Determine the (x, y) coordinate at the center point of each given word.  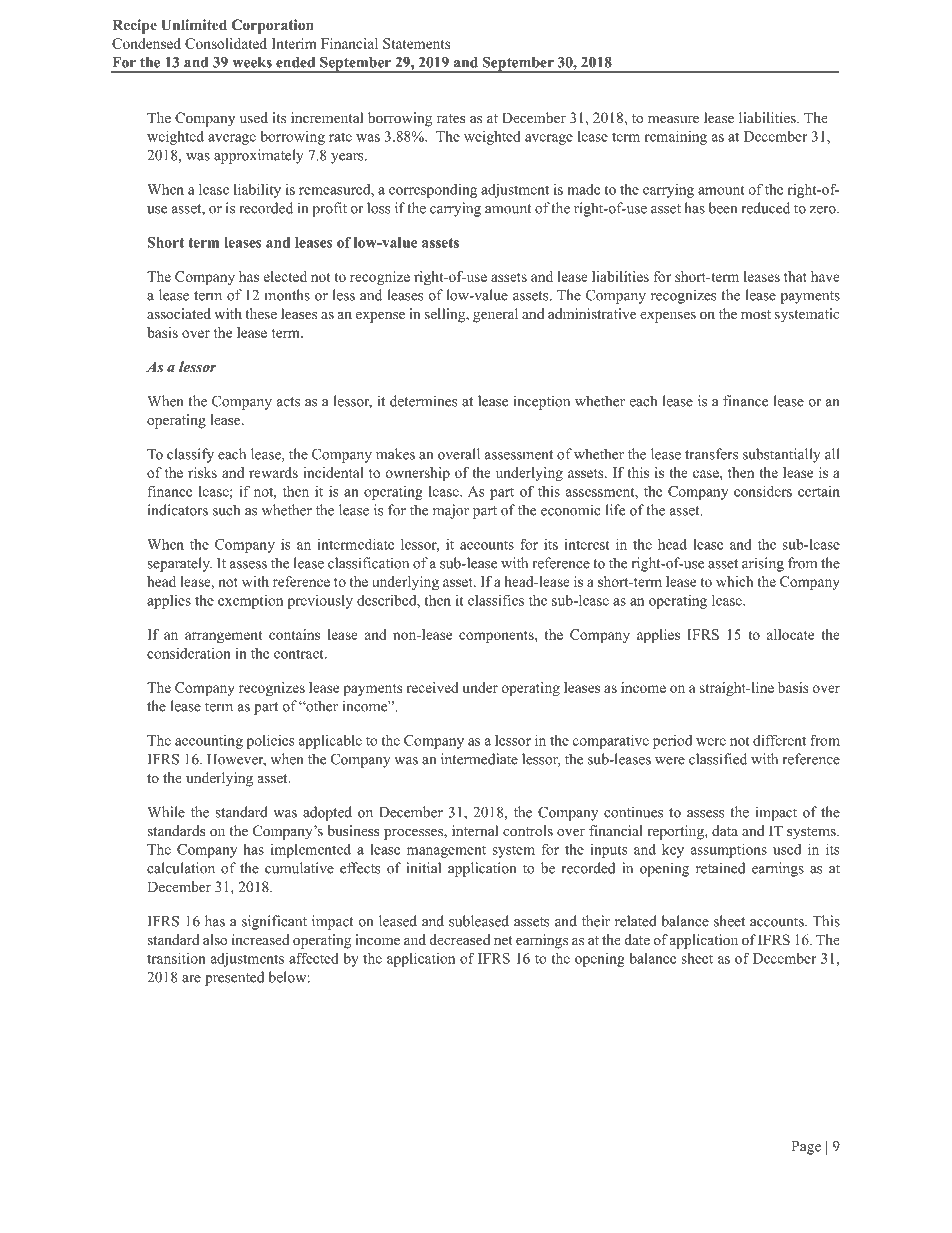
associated (179, 313)
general (495, 315)
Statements (416, 43)
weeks (252, 62)
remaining (675, 138)
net (503, 940)
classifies (496, 600)
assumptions (729, 851)
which (735, 581)
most (756, 315)
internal (475, 830)
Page (806, 1148)
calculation (181, 868)
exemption (250, 602)
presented (234, 978)
